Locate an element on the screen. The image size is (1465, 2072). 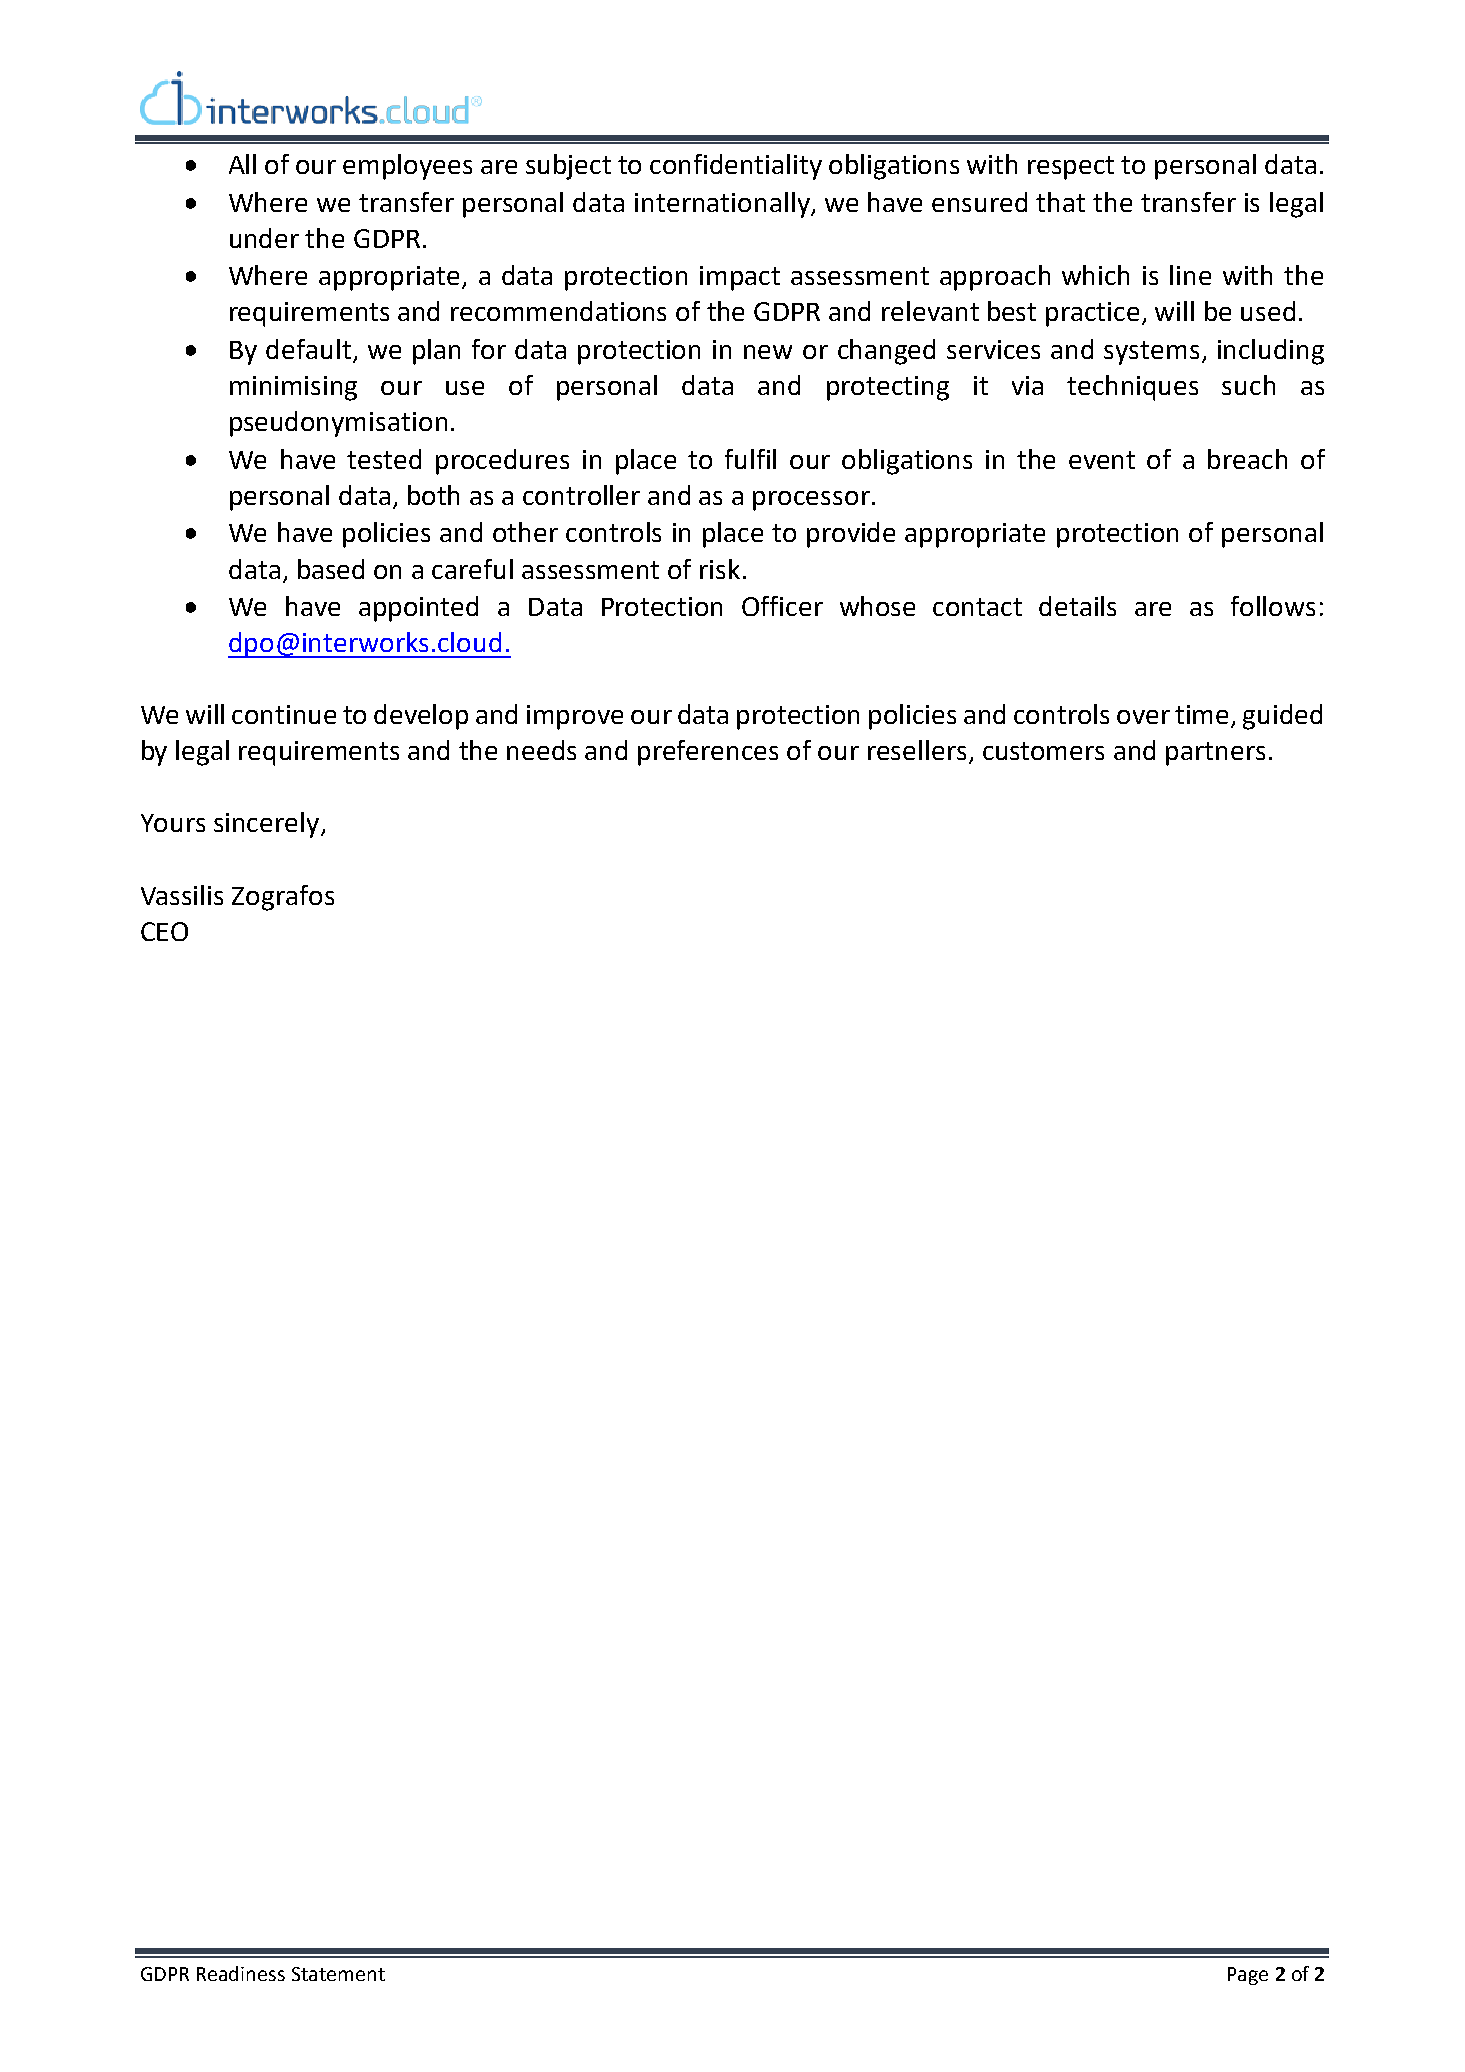
continue is located at coordinates (284, 714).
